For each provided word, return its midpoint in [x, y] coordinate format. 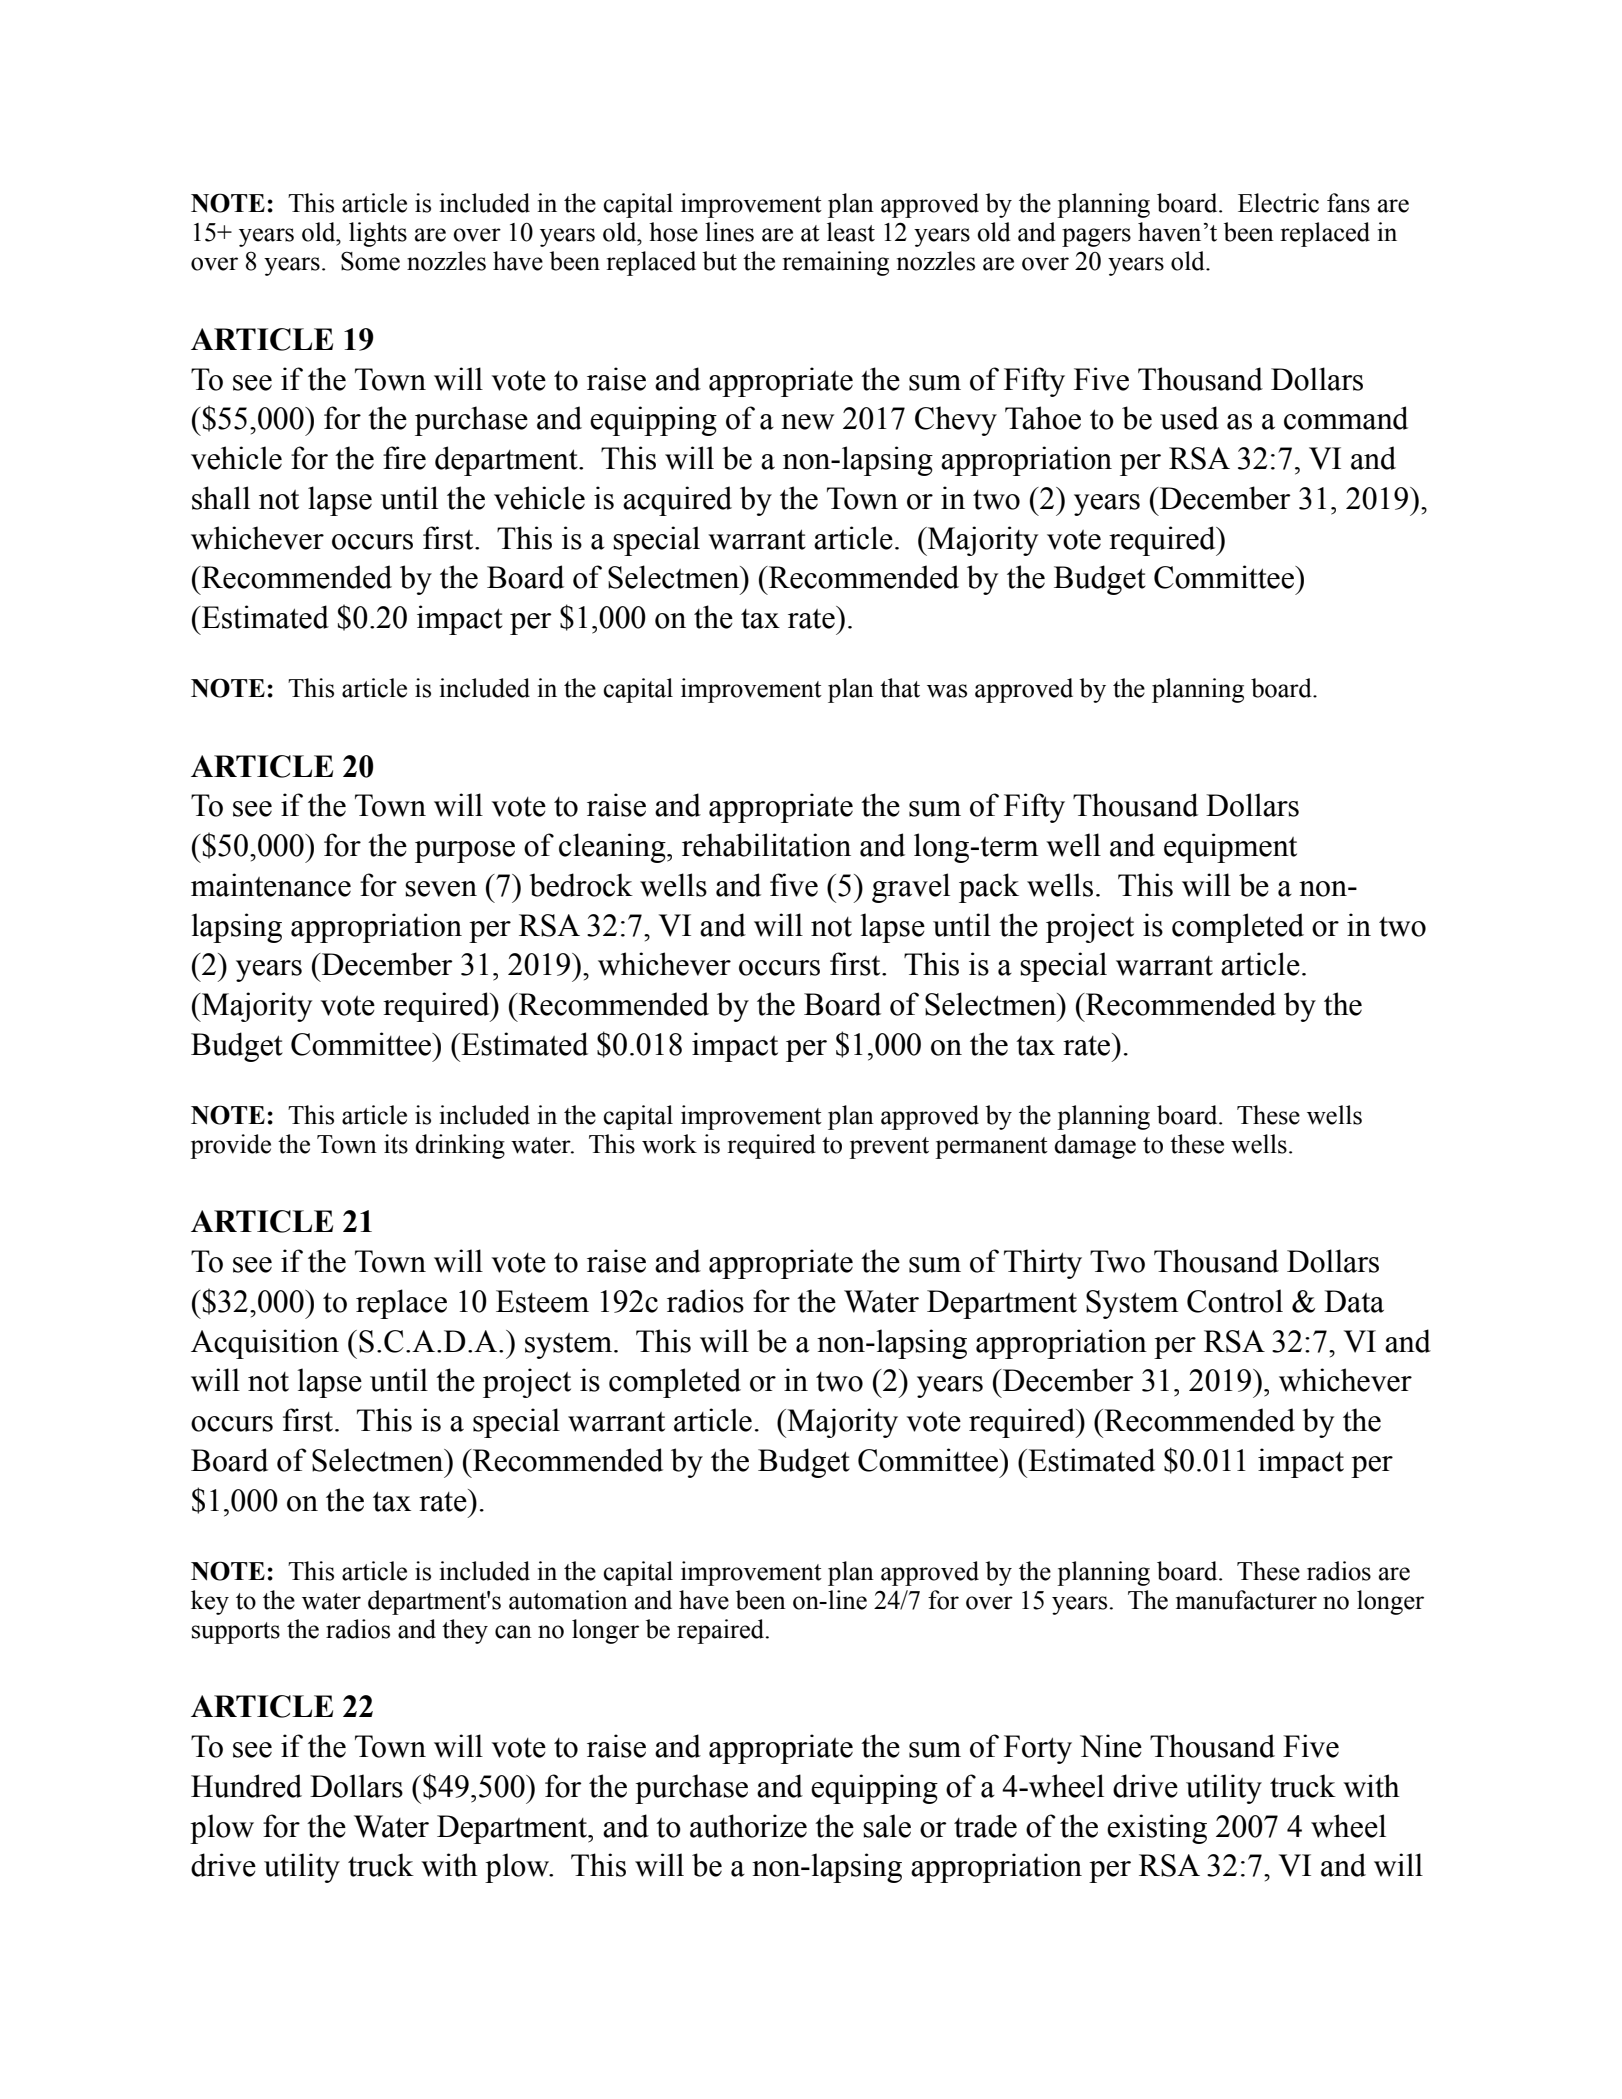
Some [370, 261]
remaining [836, 263]
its [396, 1144]
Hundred [246, 1786]
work [669, 1144]
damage [1095, 1146]
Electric [1278, 203]
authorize [748, 1826]
